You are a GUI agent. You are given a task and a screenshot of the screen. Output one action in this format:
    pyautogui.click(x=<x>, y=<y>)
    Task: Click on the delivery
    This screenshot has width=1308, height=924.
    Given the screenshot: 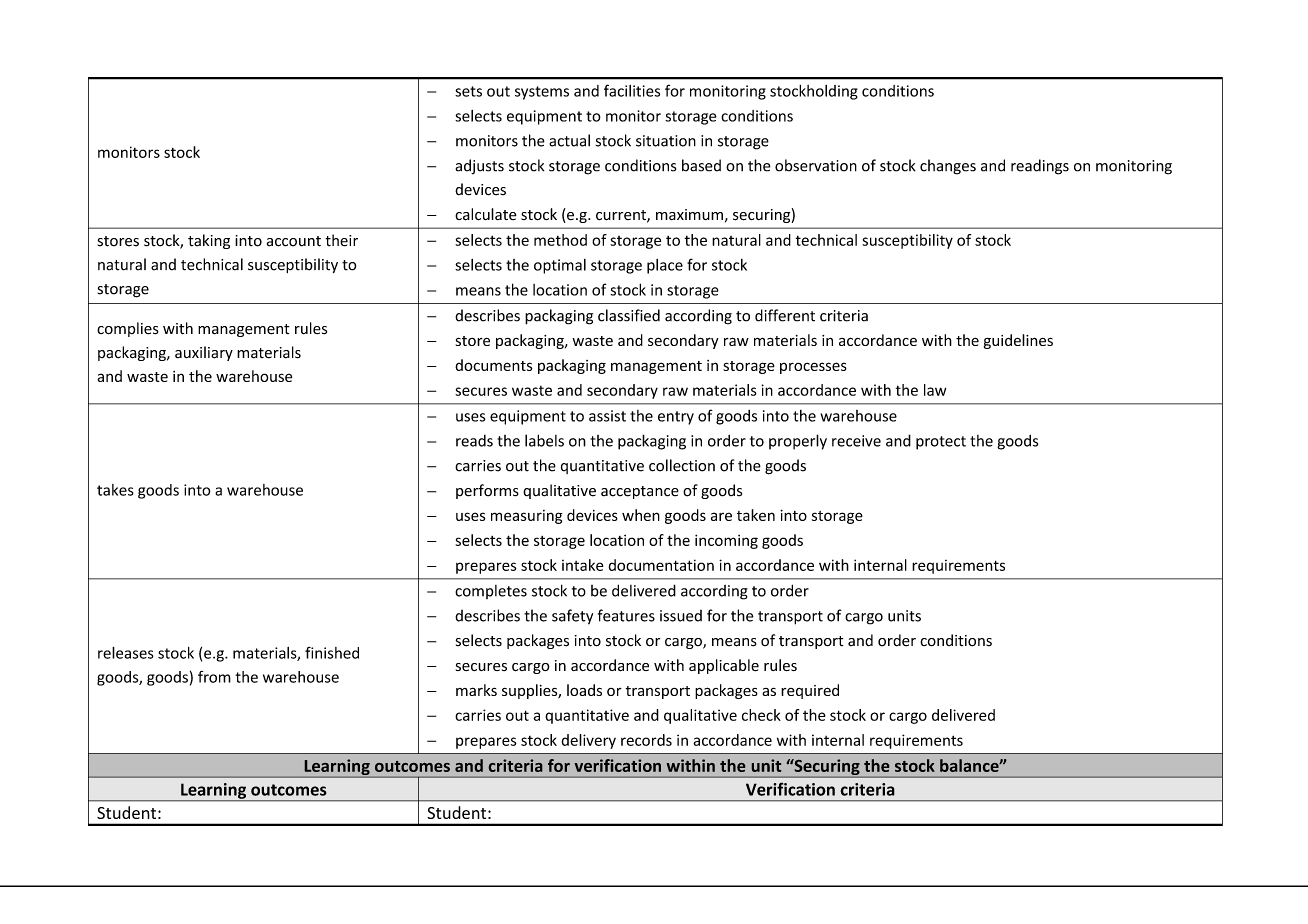 What is the action you would take?
    pyautogui.click(x=588, y=741)
